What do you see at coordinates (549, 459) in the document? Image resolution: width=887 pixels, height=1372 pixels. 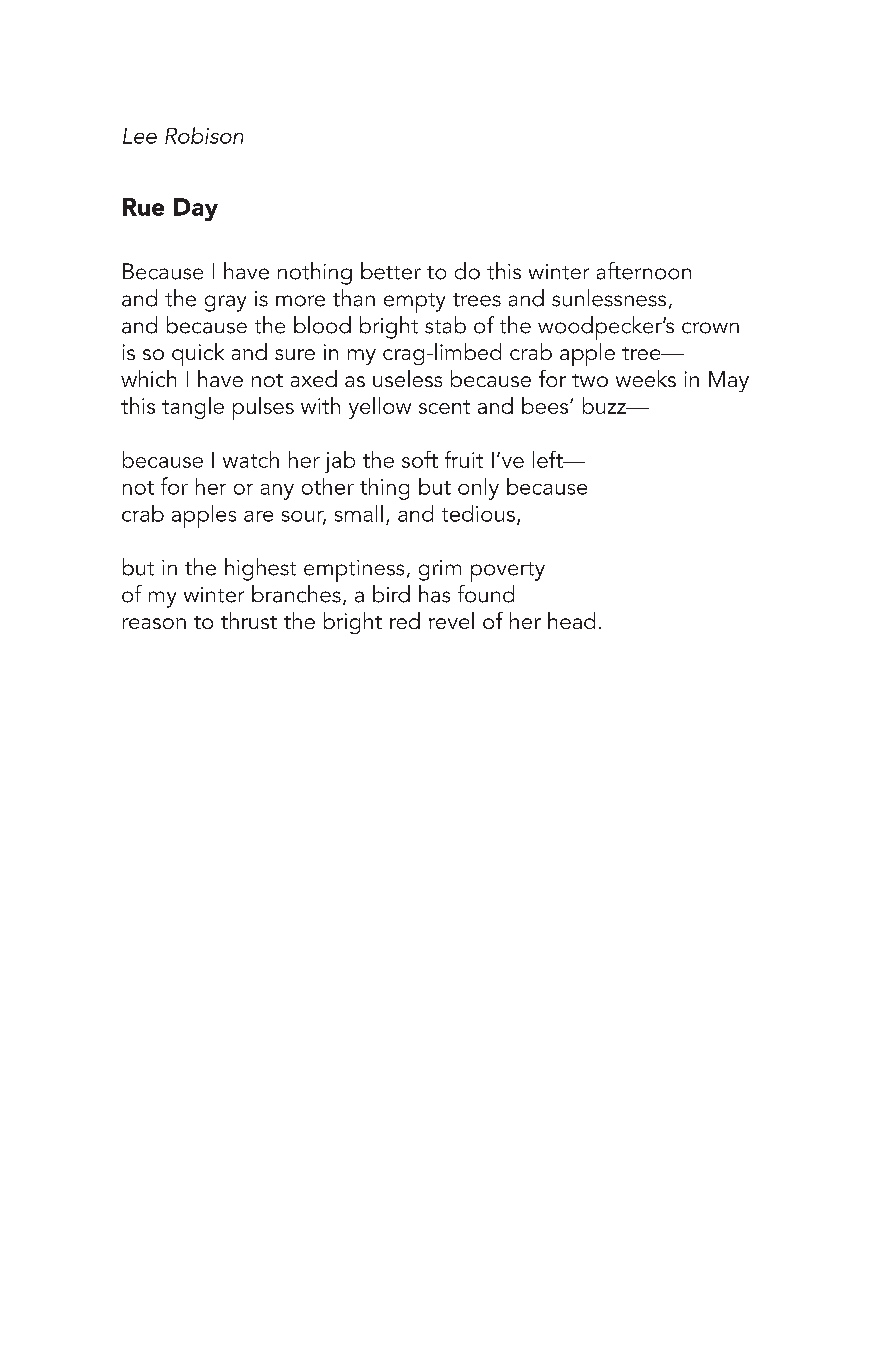 I see `left` at bounding box center [549, 459].
